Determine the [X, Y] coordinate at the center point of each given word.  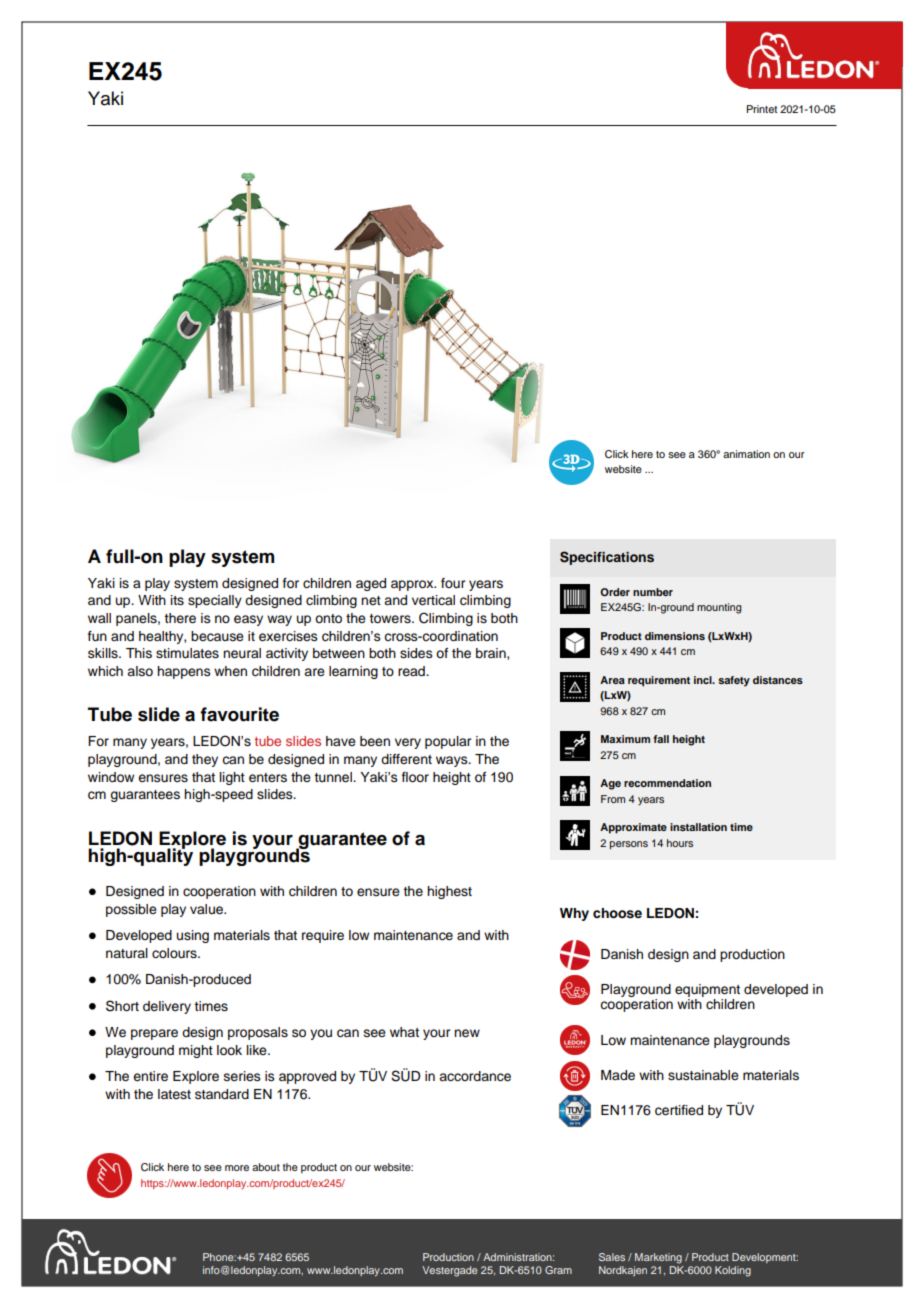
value [208, 909]
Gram [558, 1270]
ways [453, 761]
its [177, 600]
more [237, 1168]
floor [415, 777]
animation [746, 454]
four [453, 583]
